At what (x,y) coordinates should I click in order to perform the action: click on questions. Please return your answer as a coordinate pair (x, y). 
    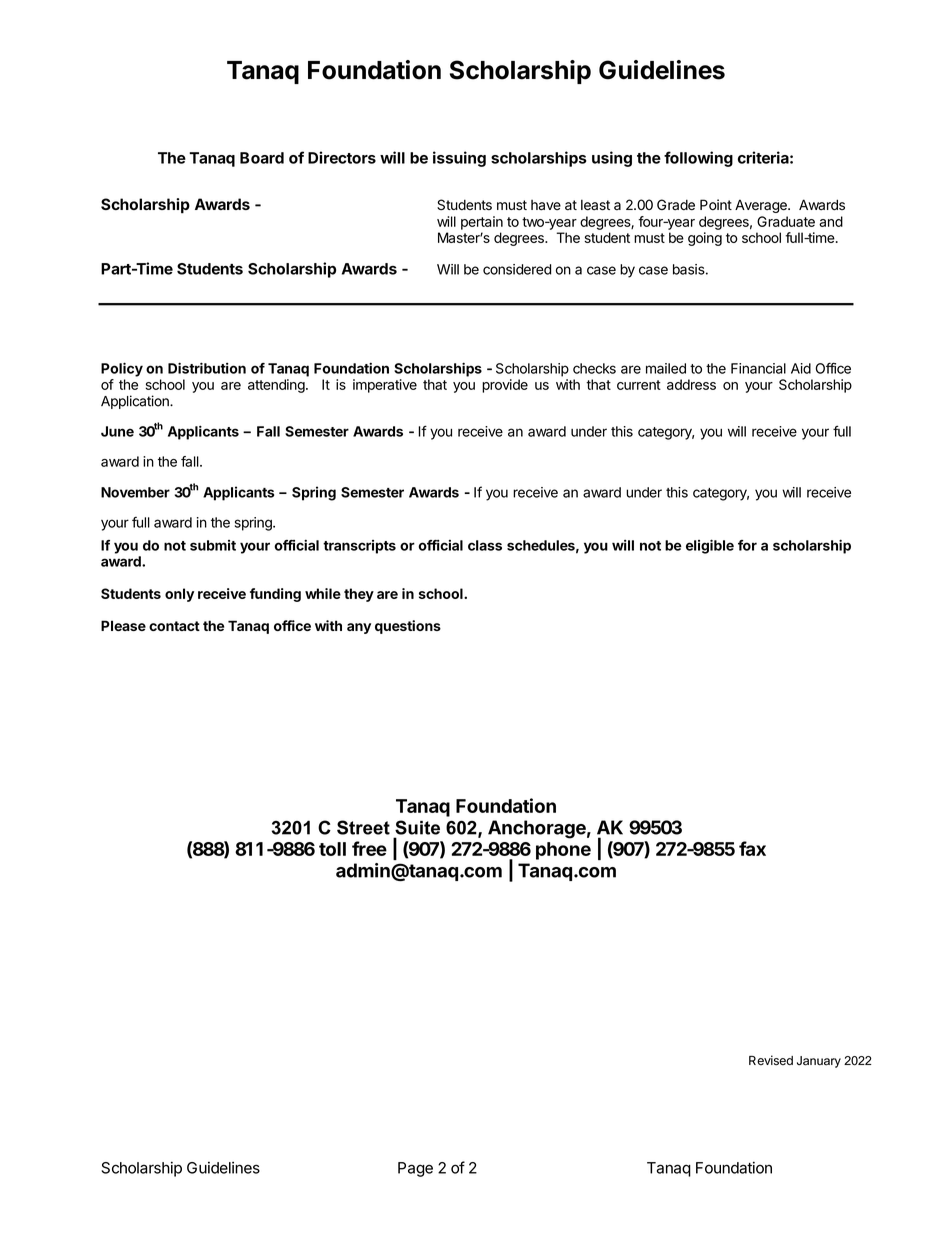
    Looking at the image, I should click on (408, 627).
